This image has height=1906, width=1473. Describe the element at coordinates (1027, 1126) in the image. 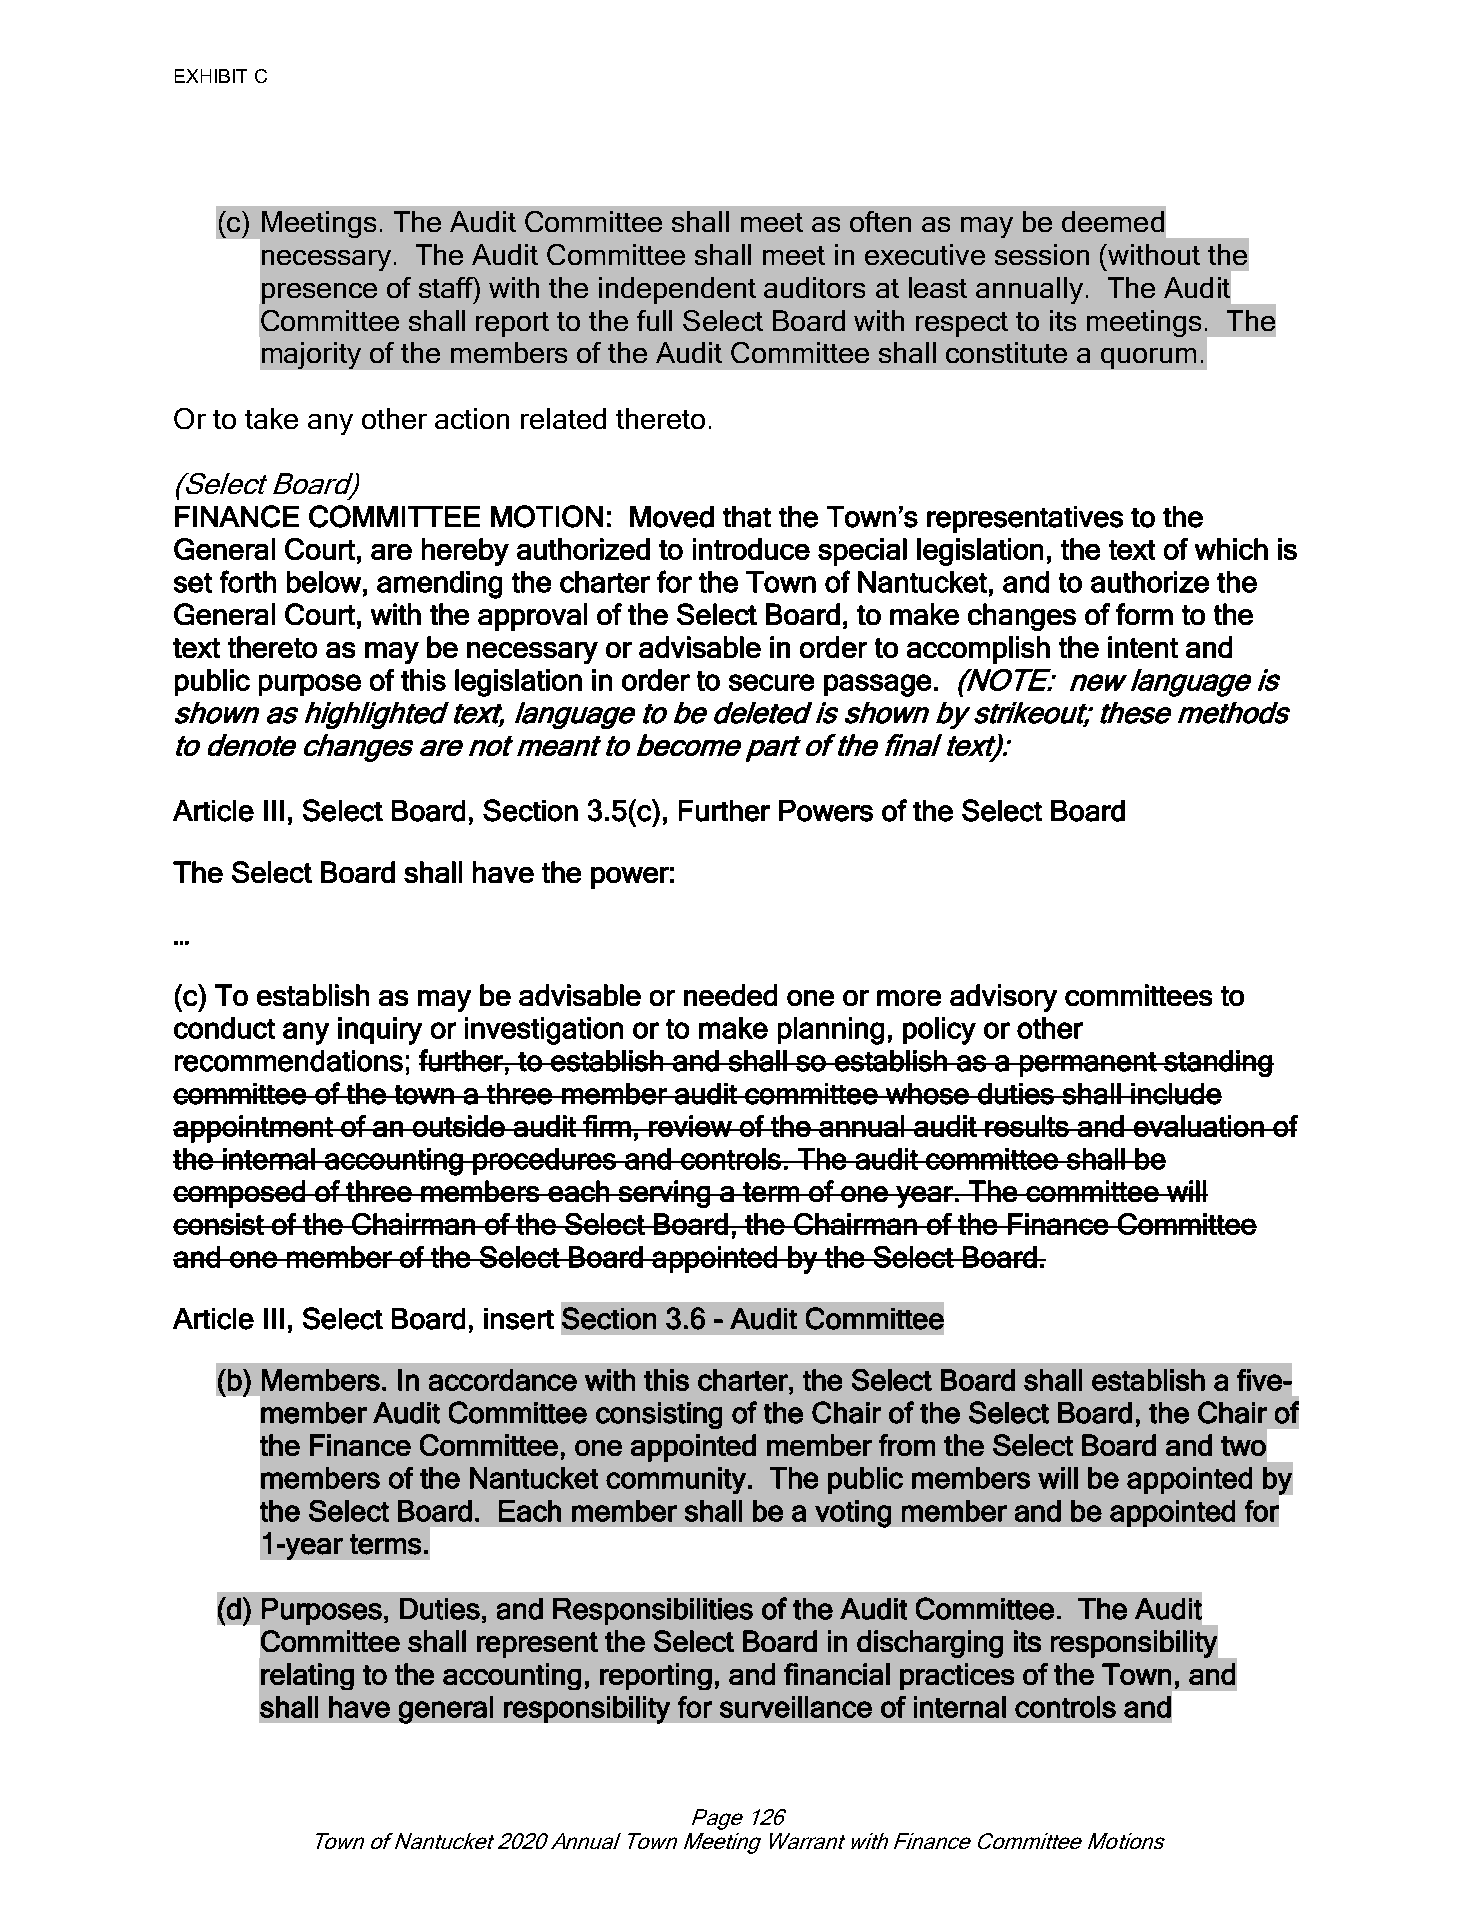

I see `results` at that location.
